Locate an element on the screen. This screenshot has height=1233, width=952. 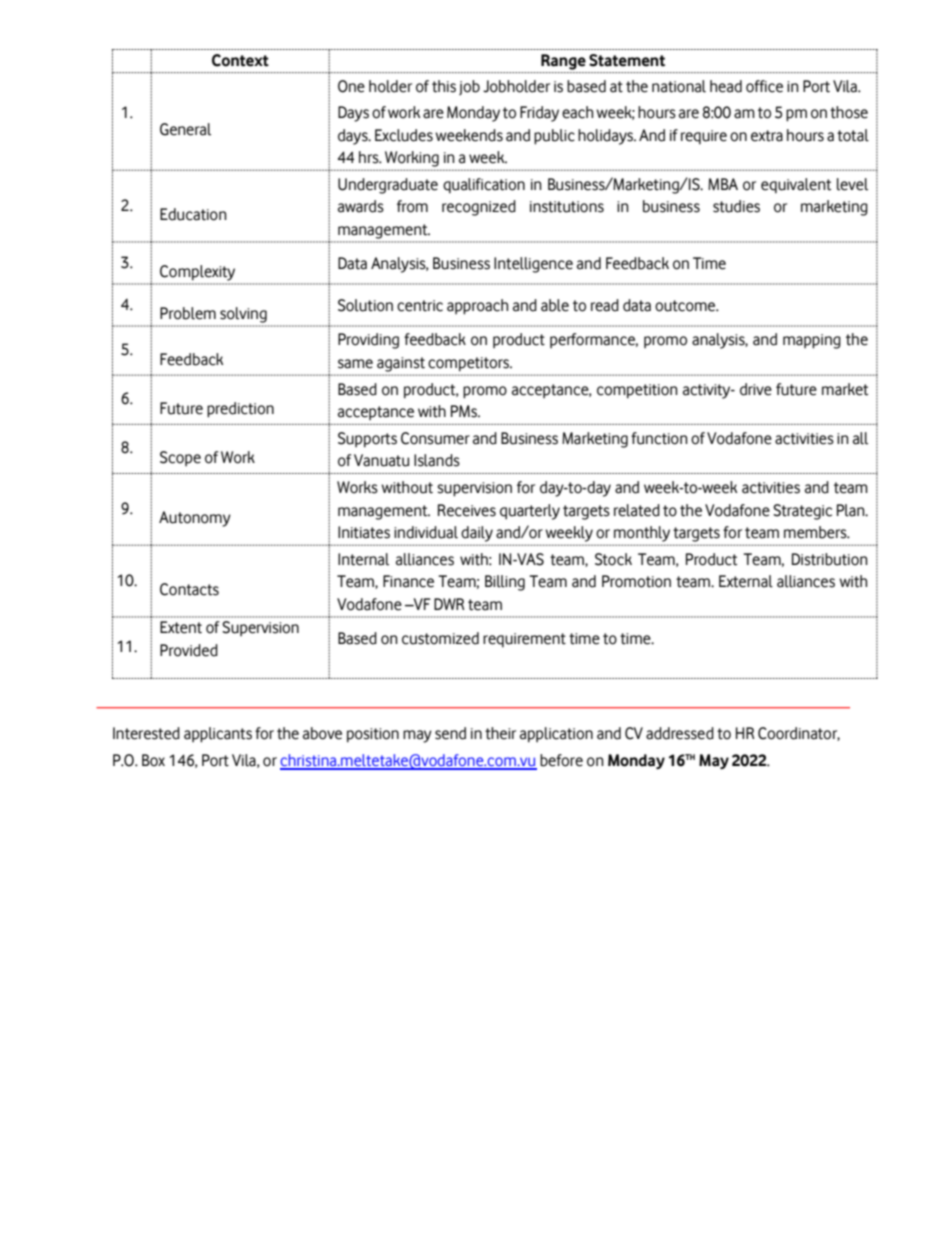
office is located at coordinates (764, 86).
